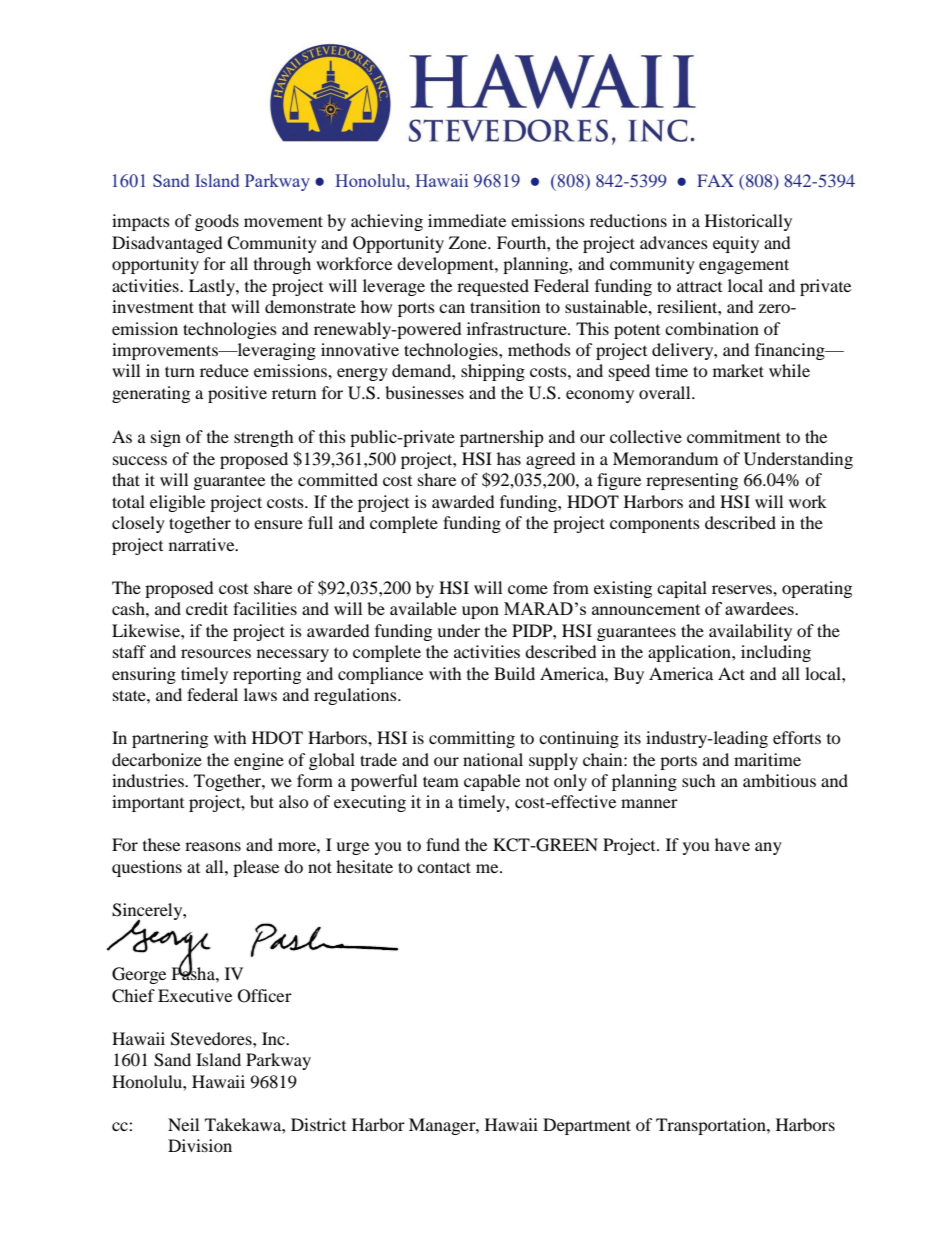 This screenshot has height=1233, width=952. I want to click on Neil, so click(183, 1124).
